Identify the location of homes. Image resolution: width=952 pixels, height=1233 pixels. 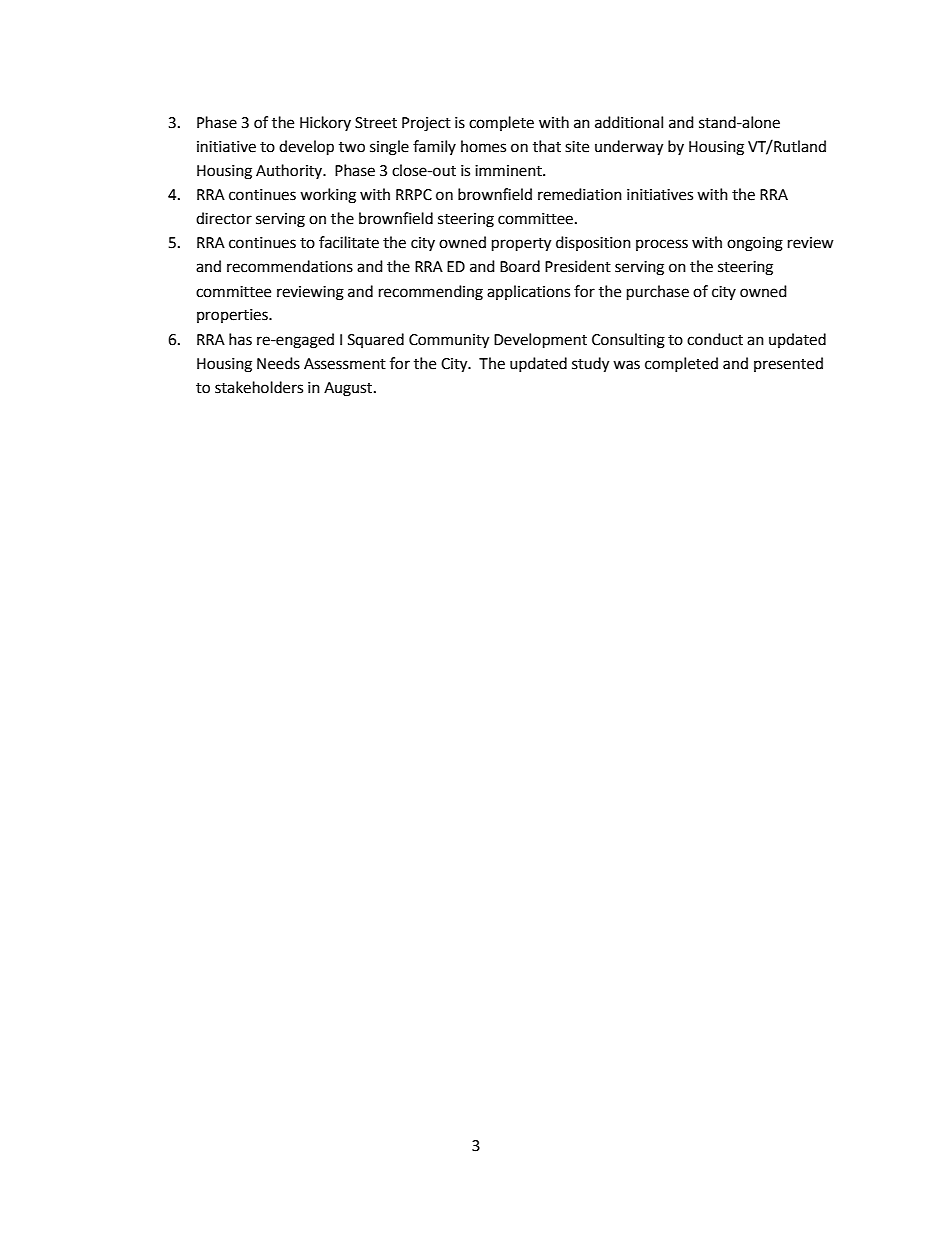
(483, 146).
